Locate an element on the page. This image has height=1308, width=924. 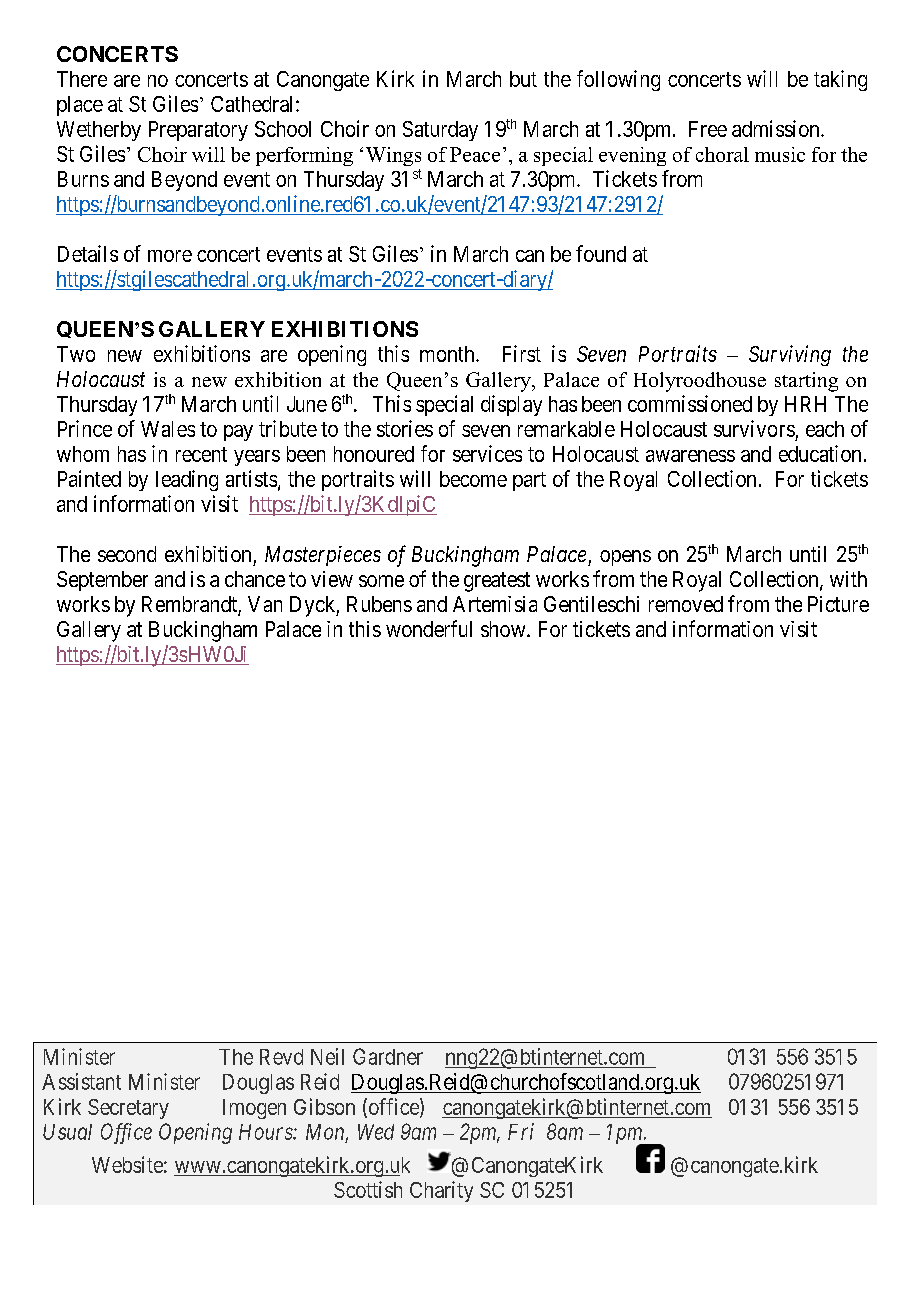
wonderful is located at coordinates (429, 628).
